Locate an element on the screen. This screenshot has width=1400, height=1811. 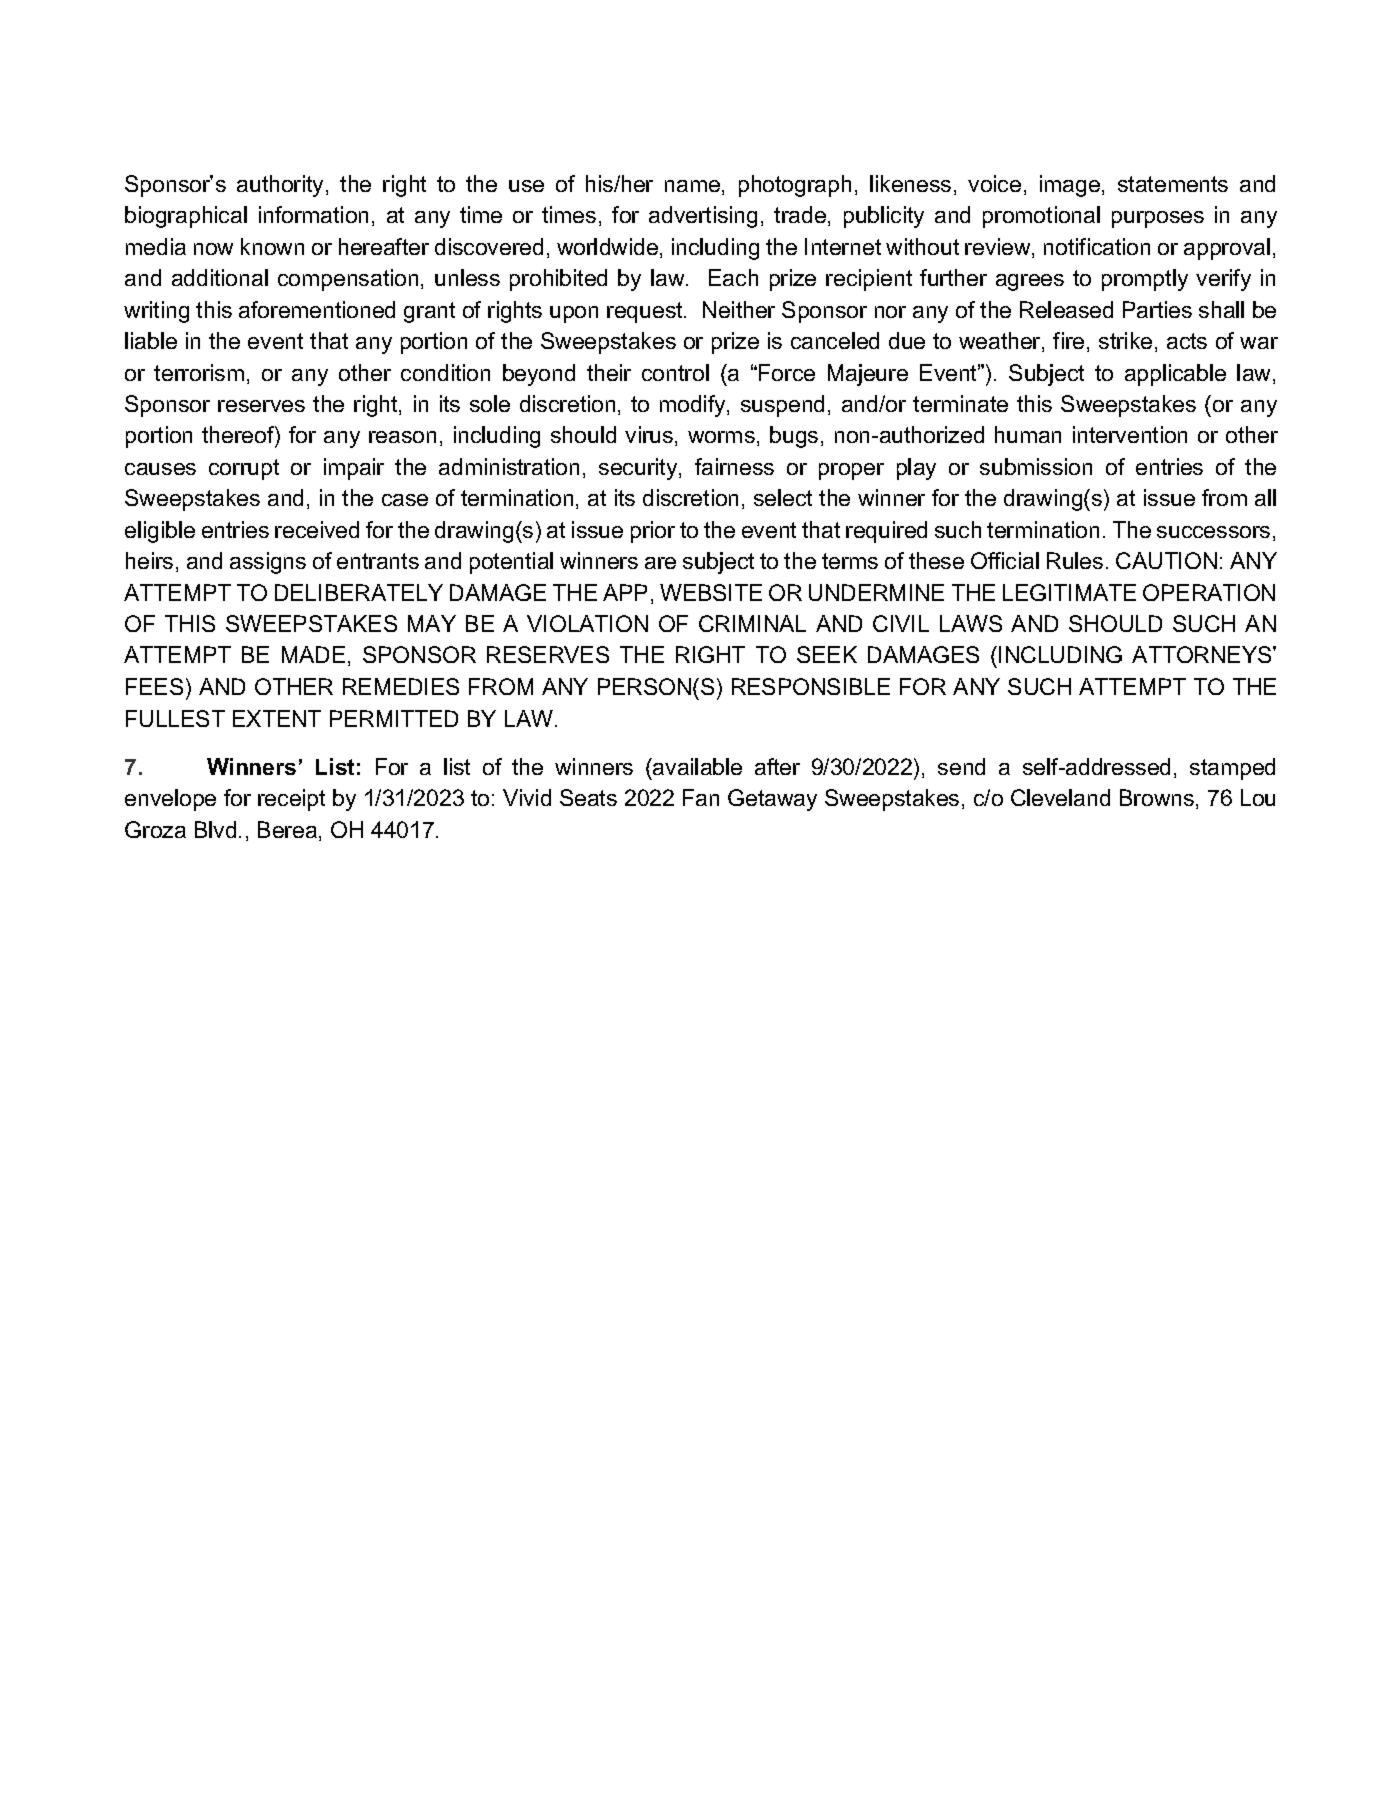
strike is located at coordinates (1125, 340).
